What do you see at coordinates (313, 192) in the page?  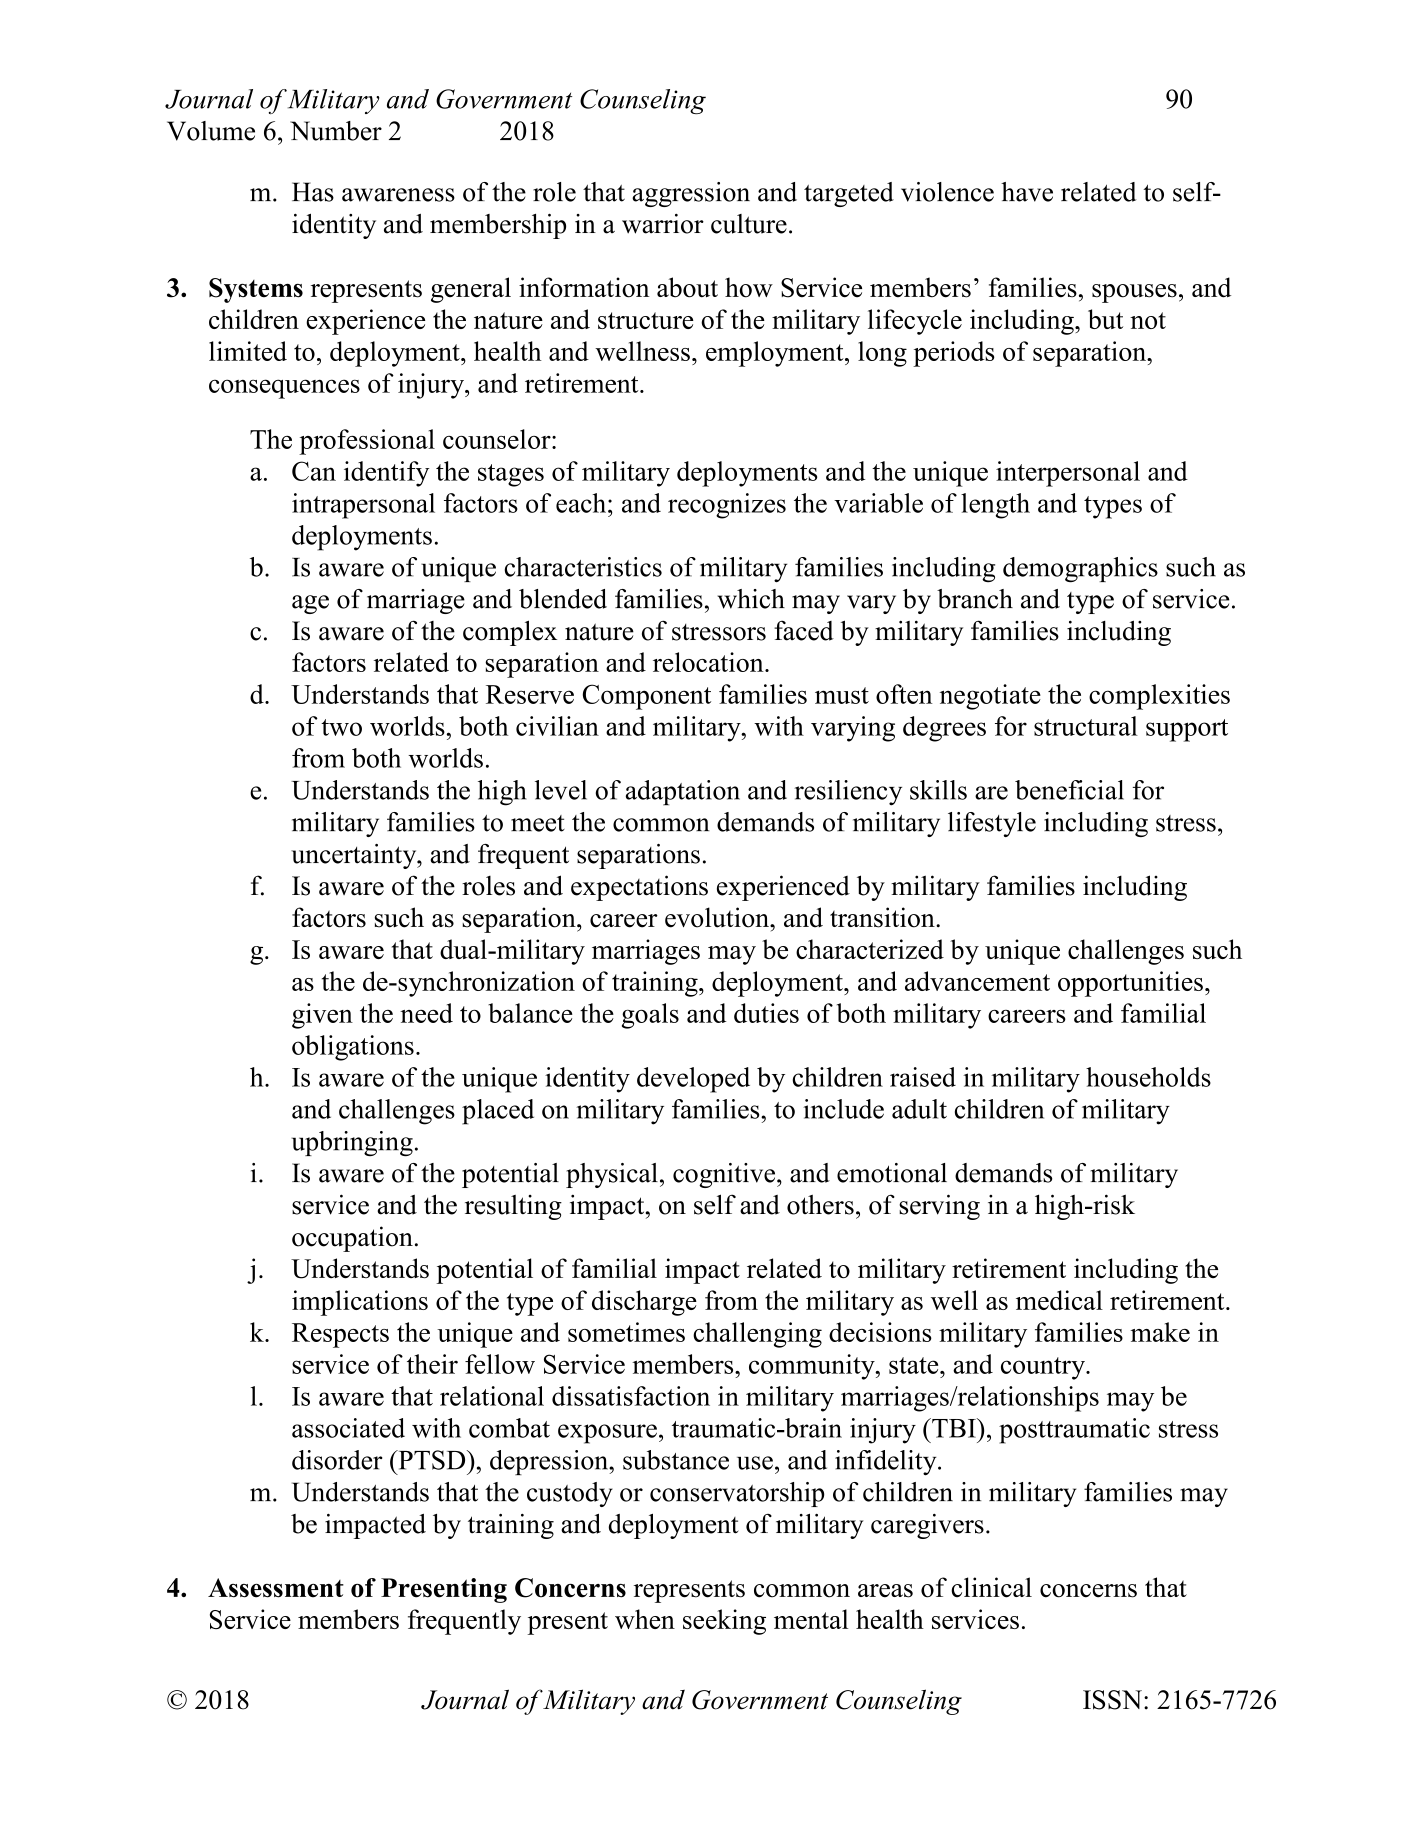 I see `Has` at bounding box center [313, 192].
